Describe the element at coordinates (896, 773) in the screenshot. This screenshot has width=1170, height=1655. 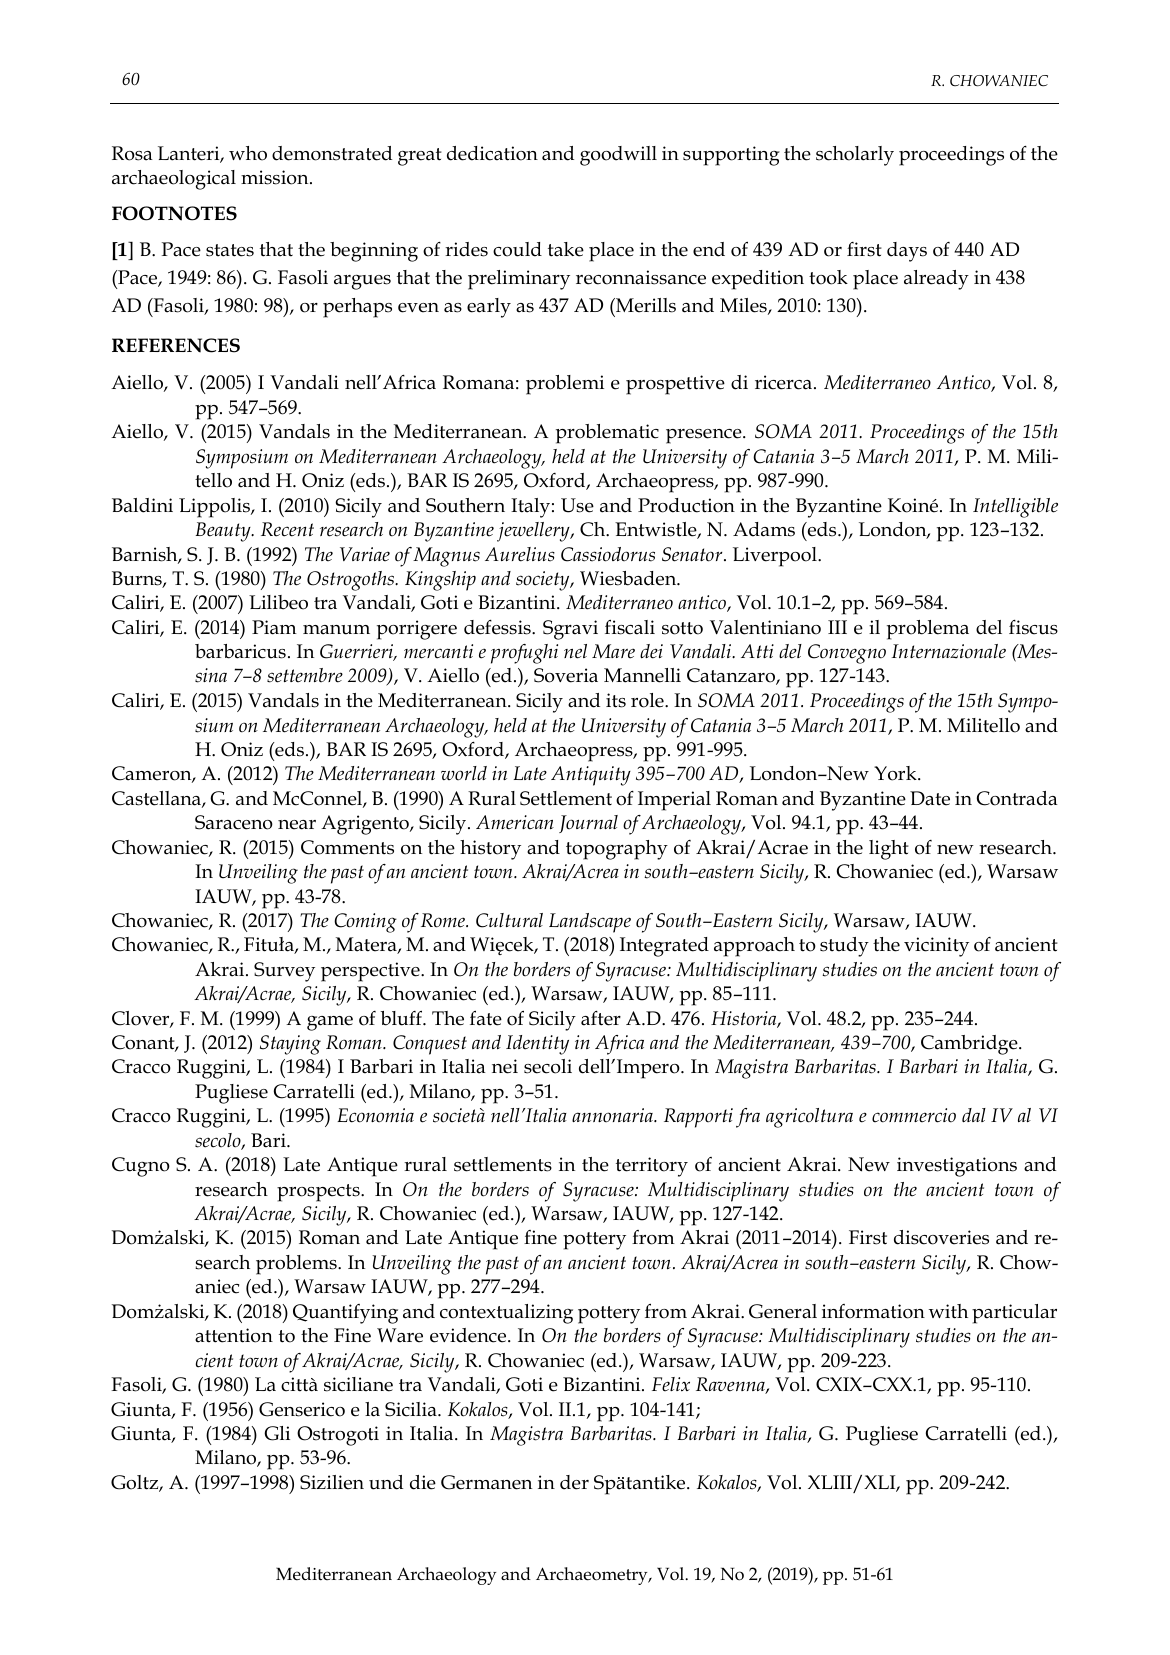
I see `York` at that location.
